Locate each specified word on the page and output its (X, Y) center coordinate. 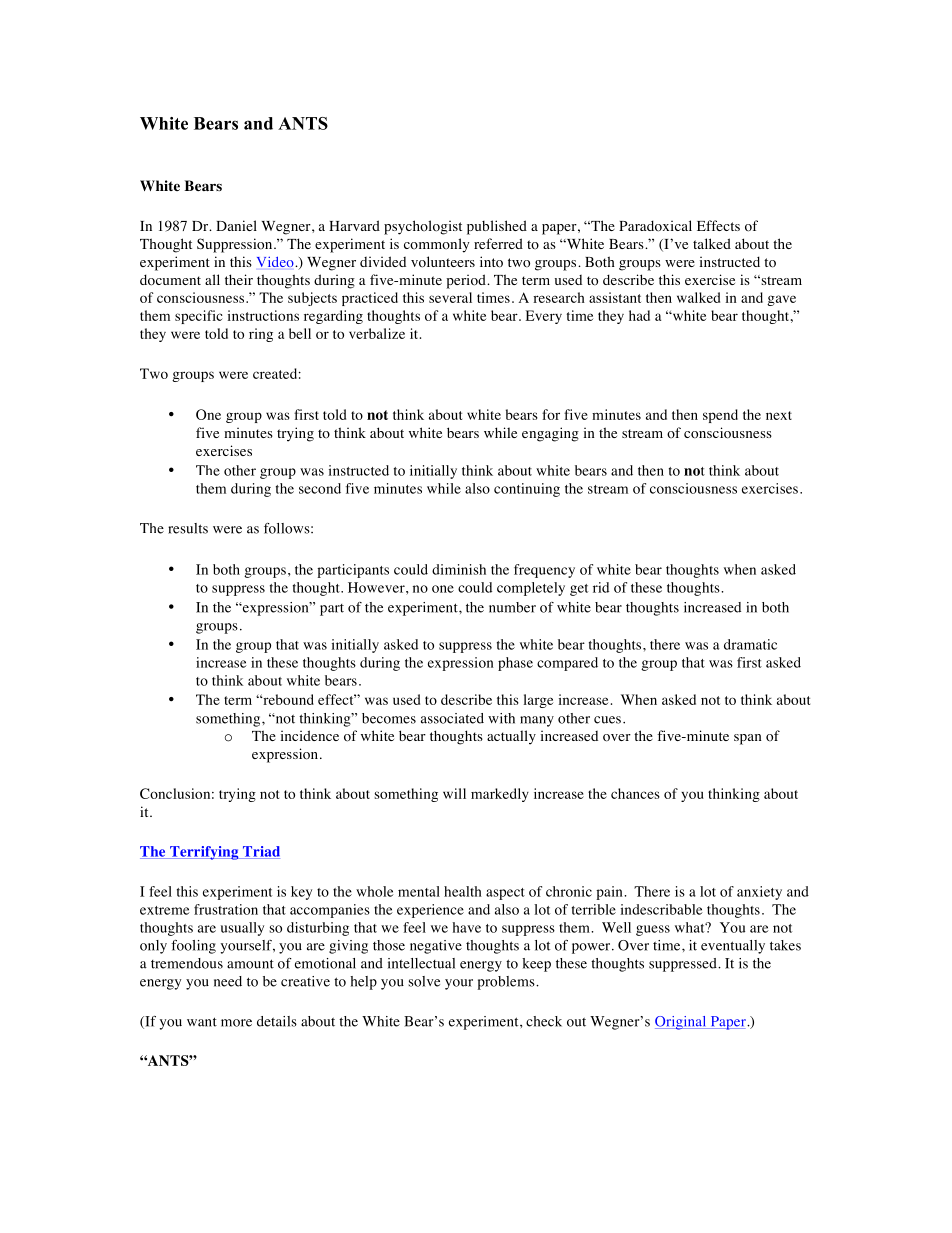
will (454, 793)
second (320, 488)
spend (720, 416)
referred (498, 243)
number (512, 607)
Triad (260, 852)
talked (712, 243)
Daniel (236, 225)
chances (635, 793)
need (228, 981)
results (188, 528)
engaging (550, 434)
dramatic (750, 644)
